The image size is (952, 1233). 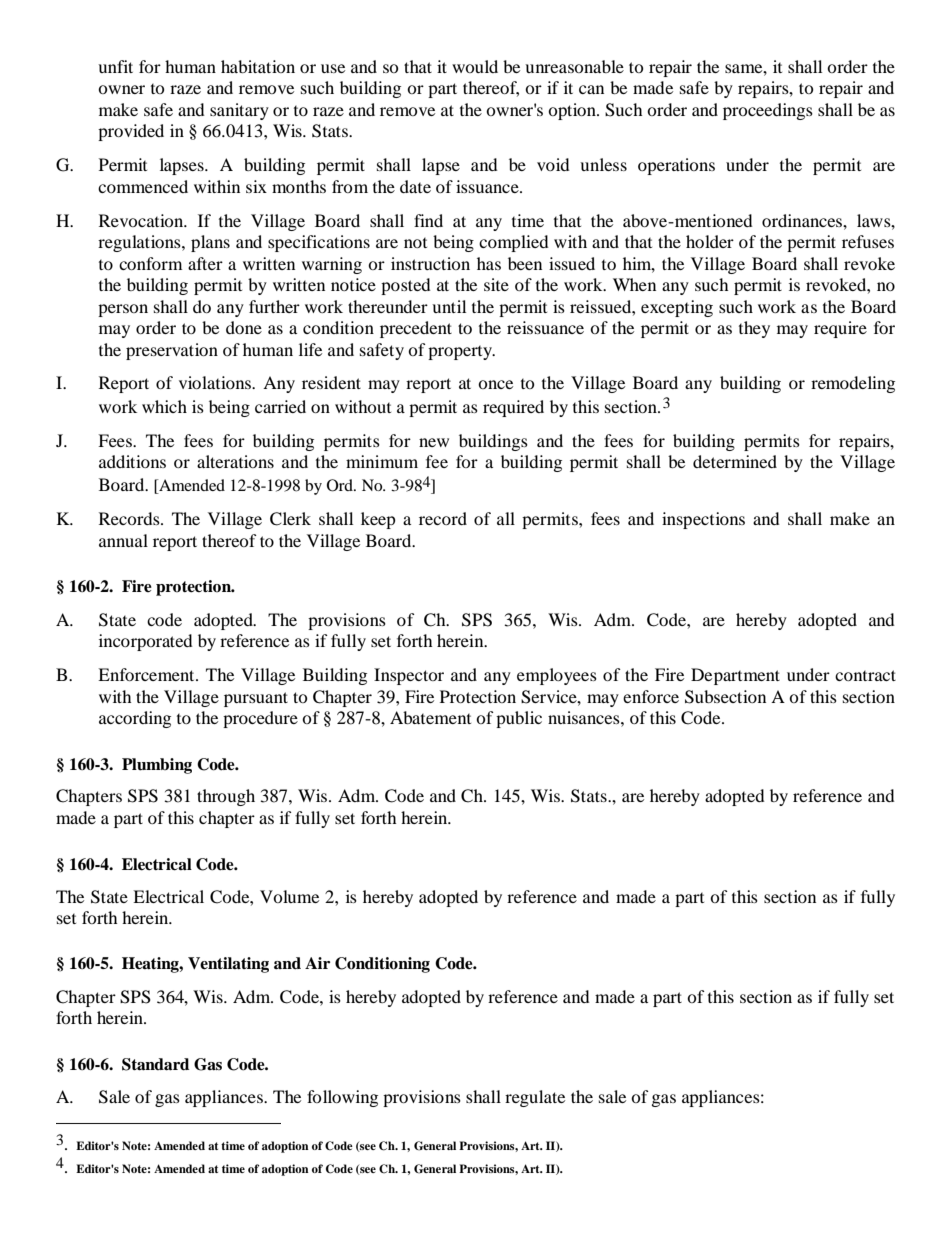 What do you see at coordinates (155, 1064) in the screenshot?
I see `Standard` at bounding box center [155, 1064].
